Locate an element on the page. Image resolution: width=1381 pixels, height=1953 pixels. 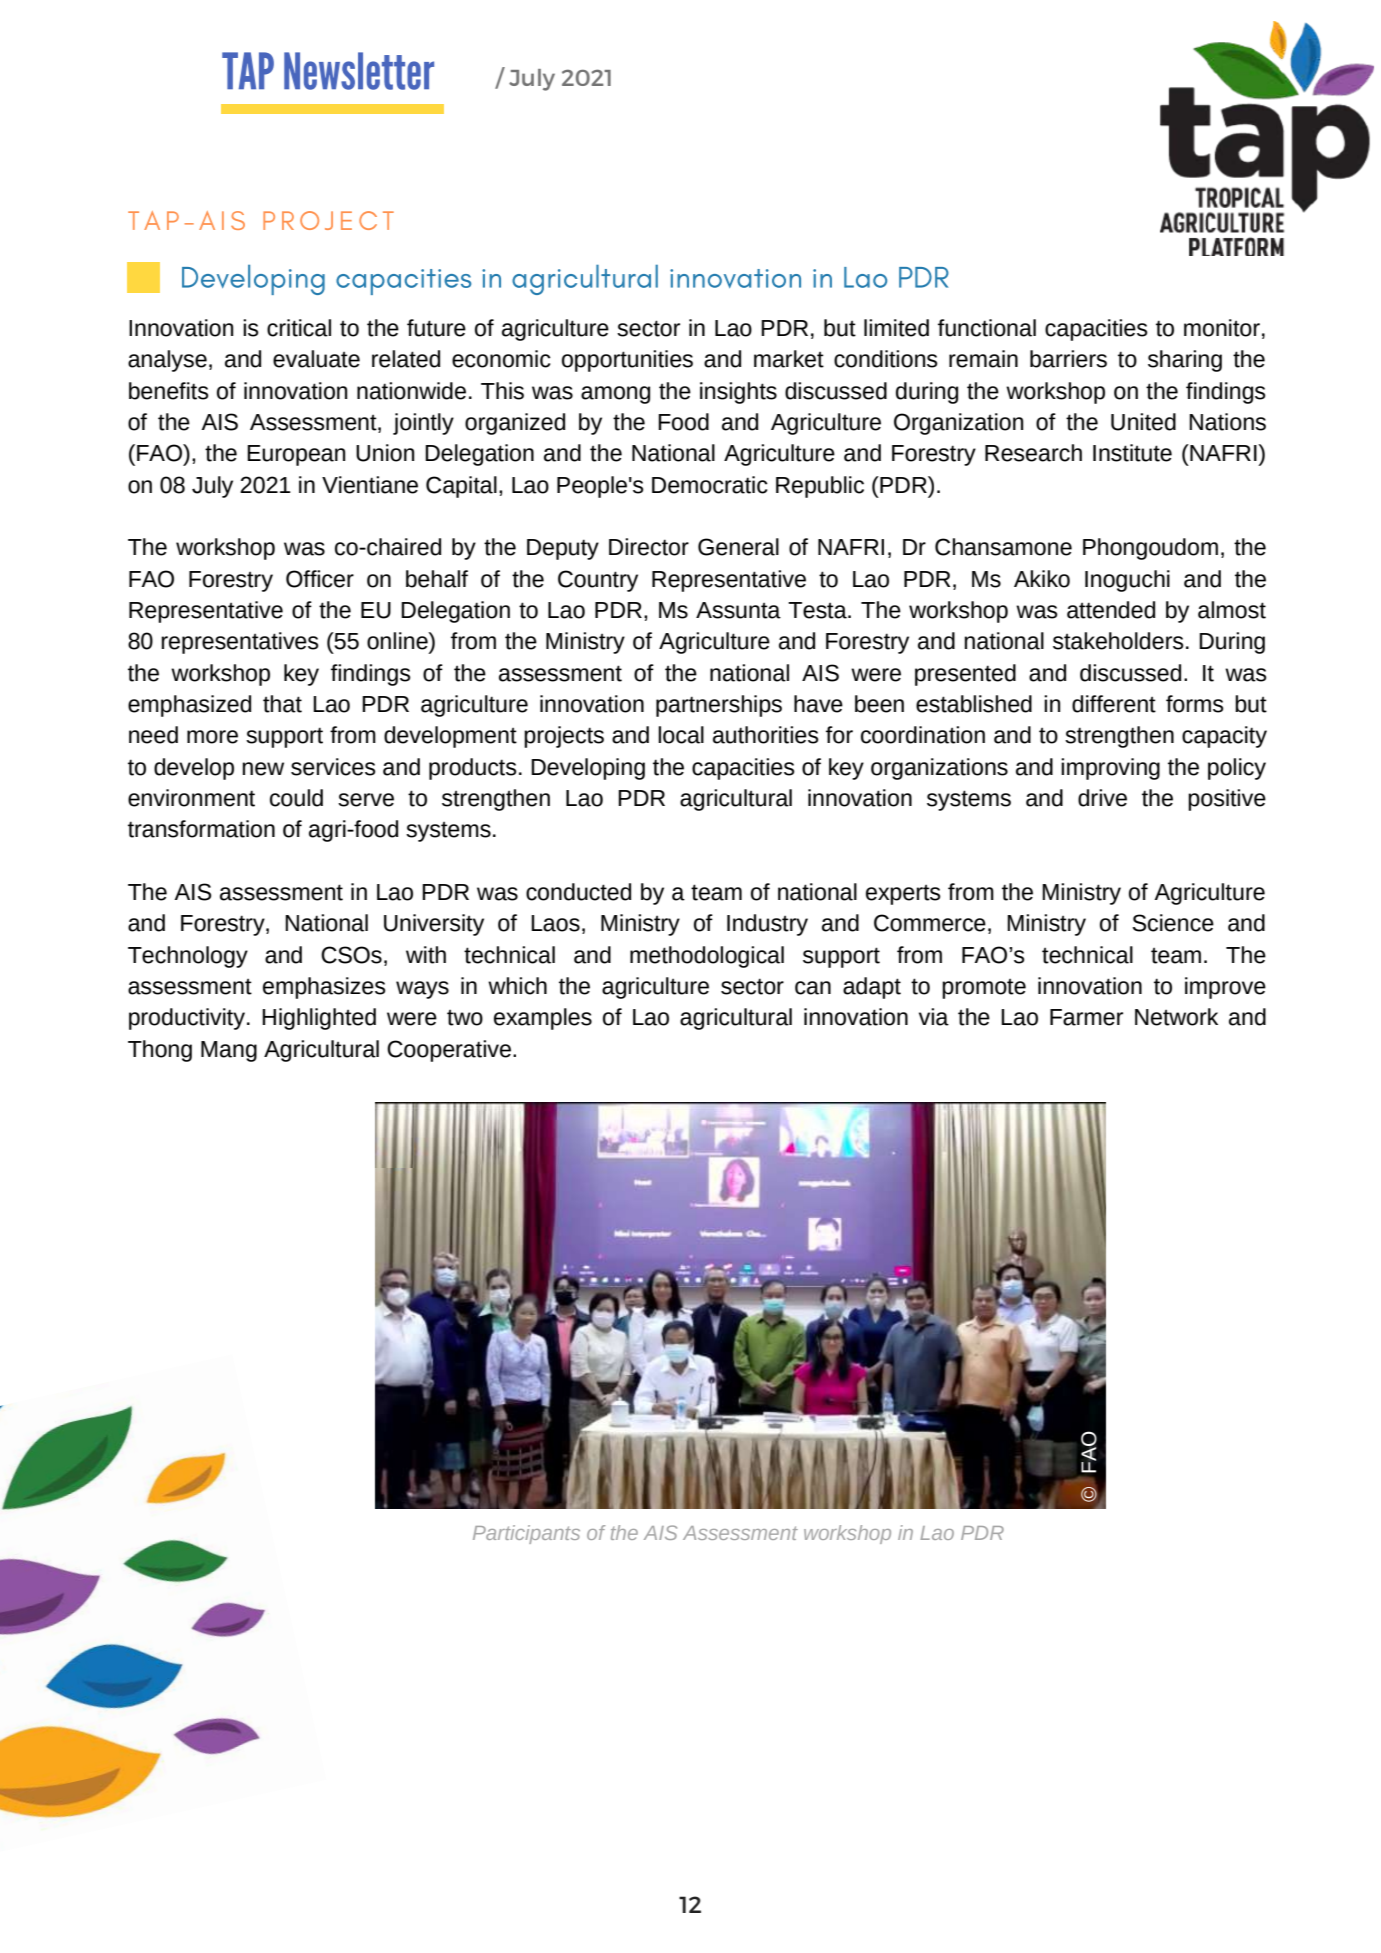
barriers is located at coordinates (1068, 359).
